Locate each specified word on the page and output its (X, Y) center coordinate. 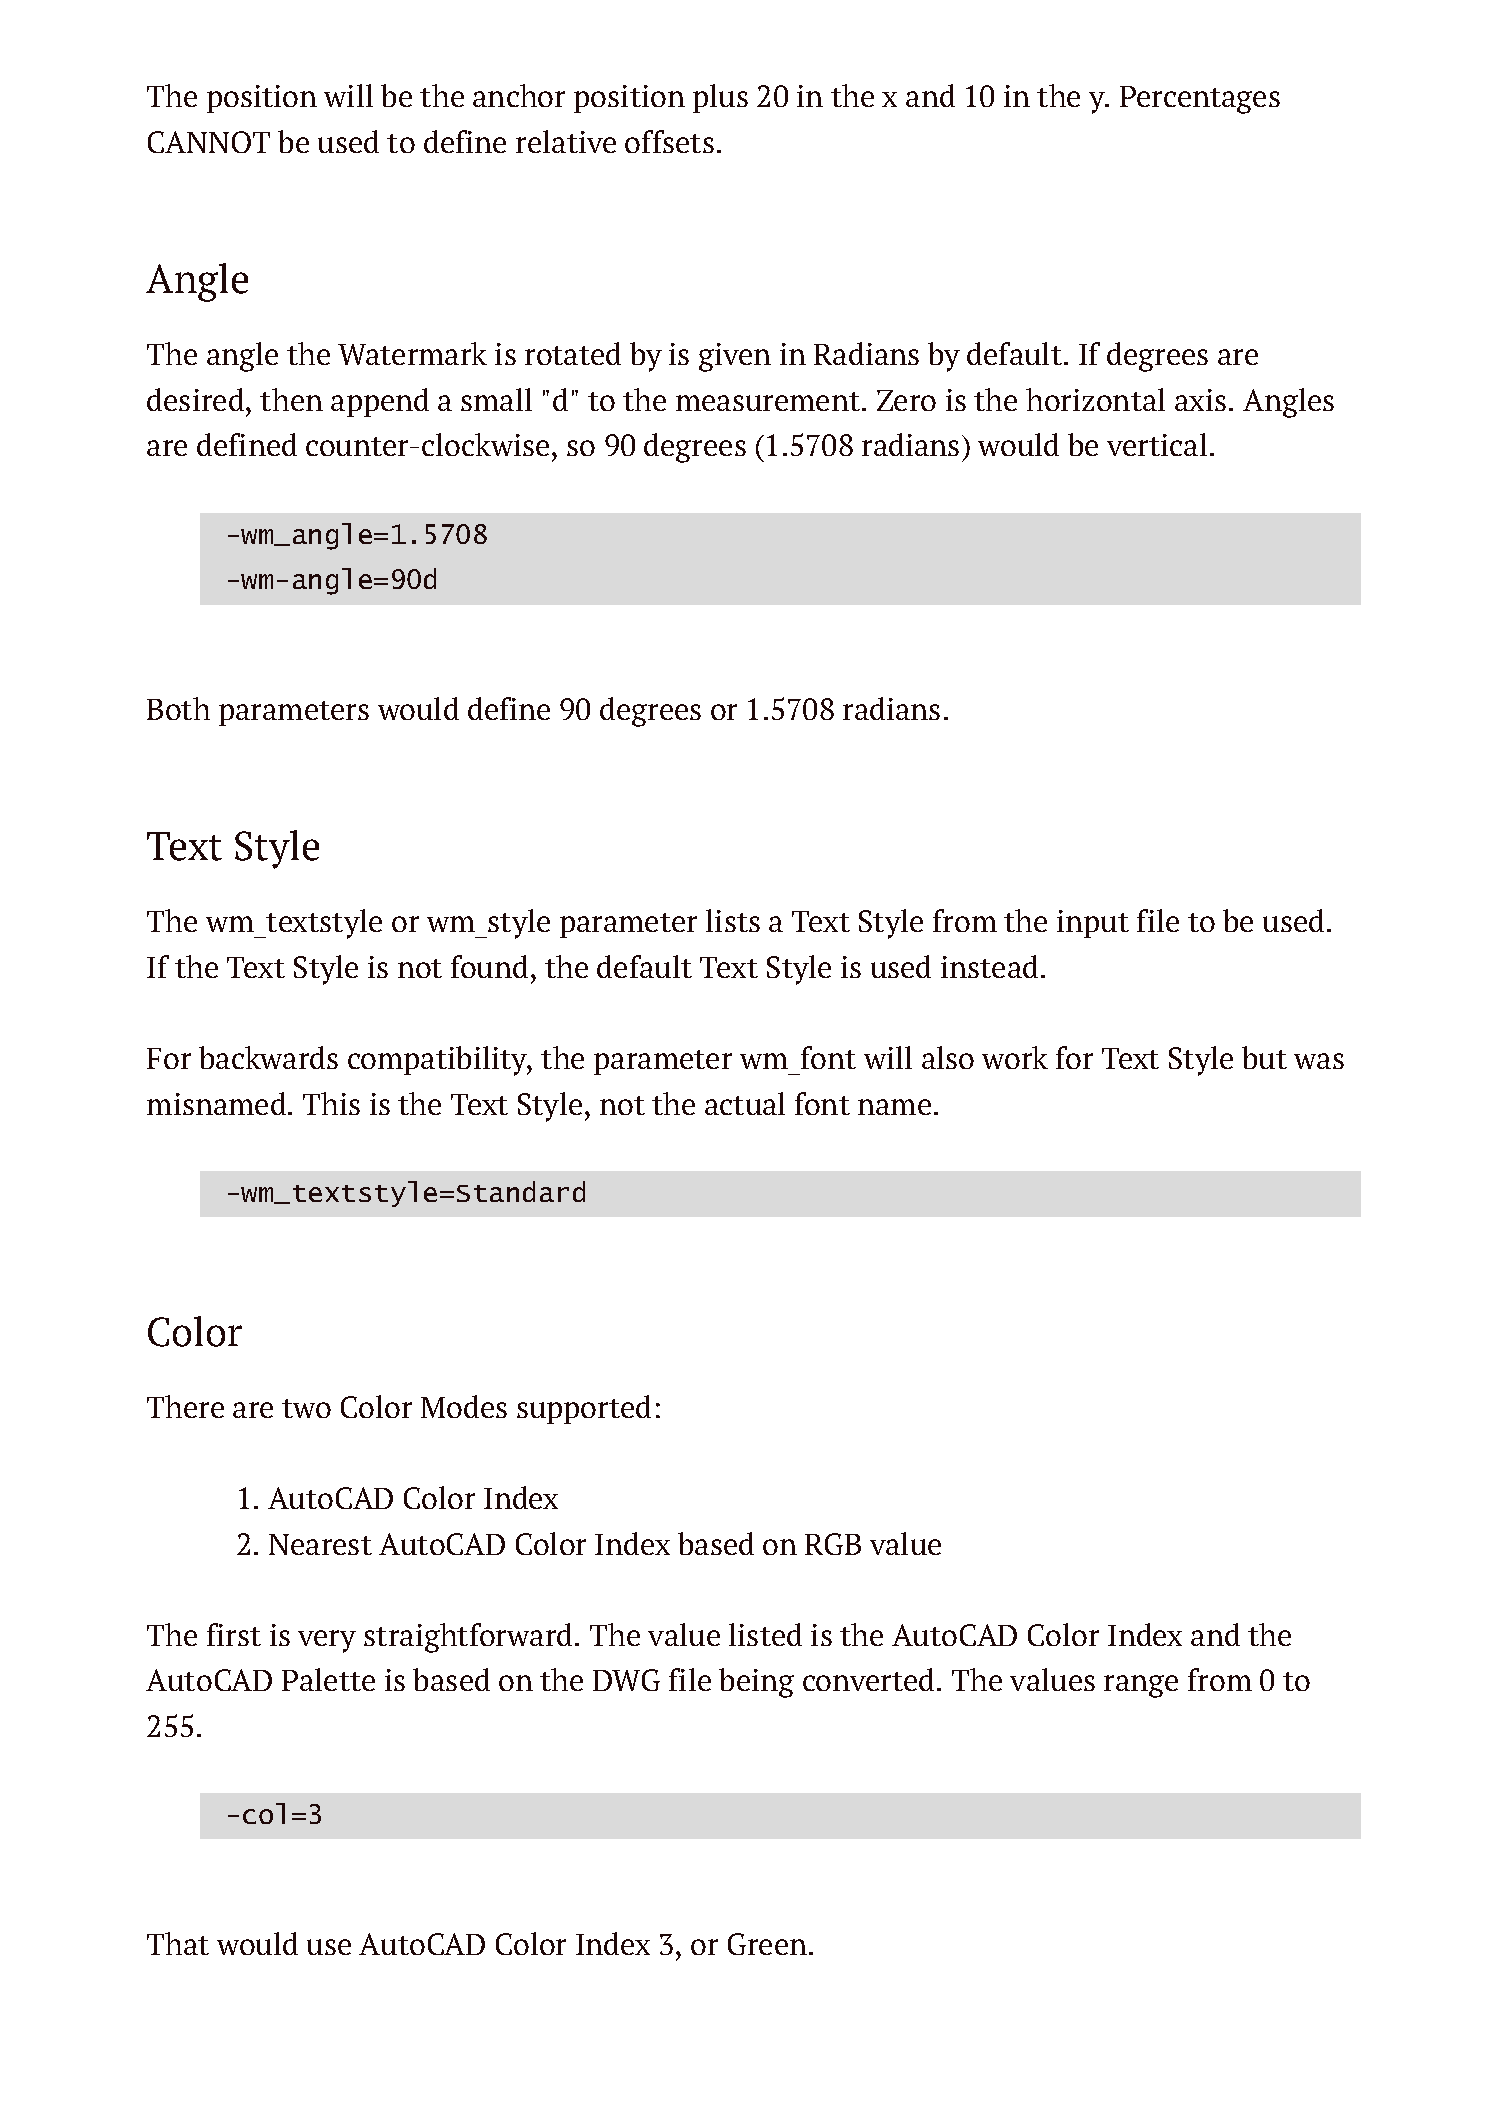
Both (178, 708)
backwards (268, 1057)
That (178, 1943)
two (306, 1408)
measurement (768, 401)
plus (720, 98)
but (1264, 1057)
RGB (833, 1544)
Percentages (1200, 100)
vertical (1157, 444)
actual (745, 1103)
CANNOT (209, 142)
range (1141, 1686)
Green (767, 1944)
